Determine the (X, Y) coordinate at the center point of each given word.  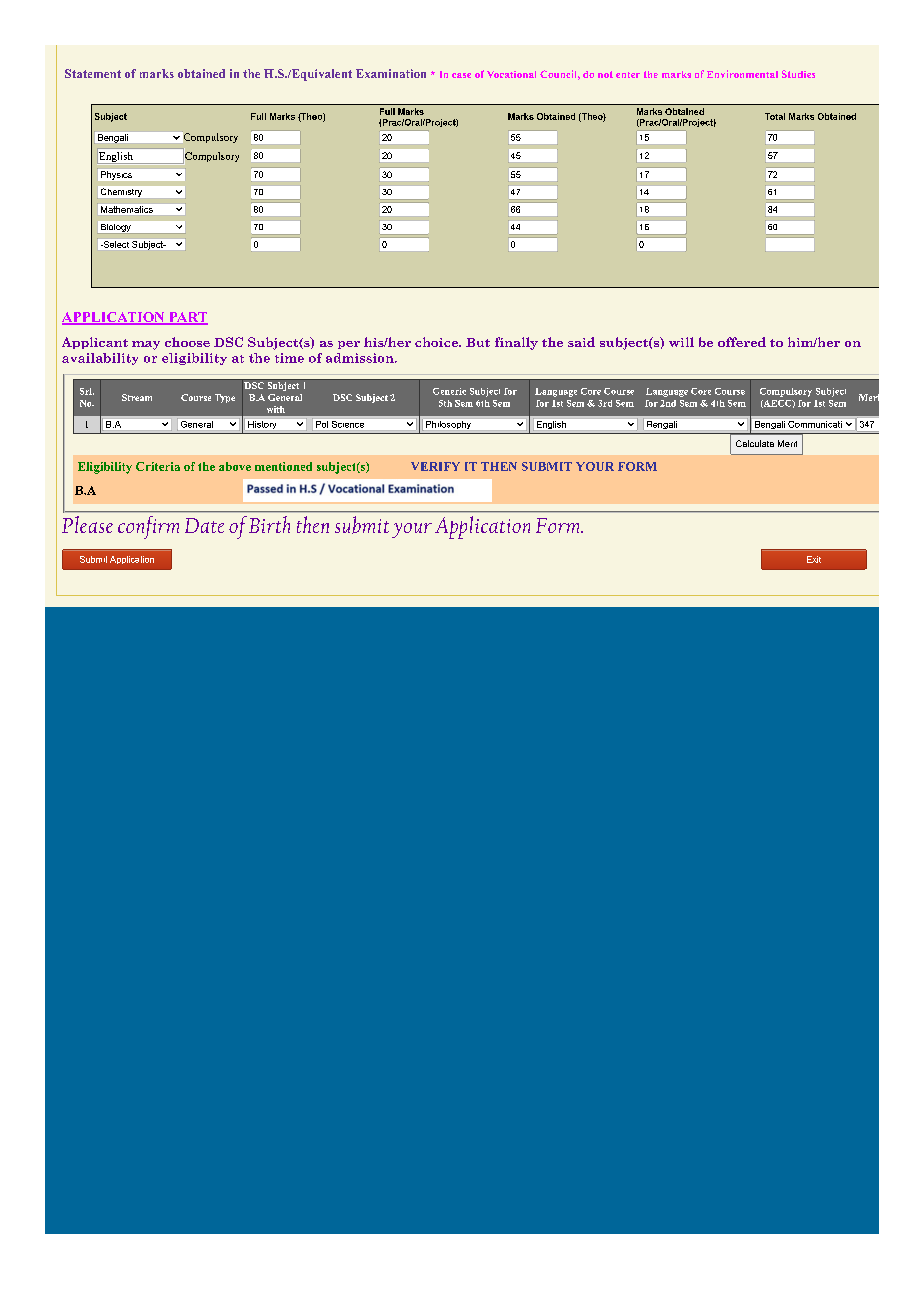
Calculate (755, 443)
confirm (148, 527)
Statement (93, 73)
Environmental (742, 74)
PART (187, 318)
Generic (449, 391)
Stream (137, 397)
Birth (269, 524)
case (461, 75)
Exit (814, 559)
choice (437, 342)
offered (742, 342)
